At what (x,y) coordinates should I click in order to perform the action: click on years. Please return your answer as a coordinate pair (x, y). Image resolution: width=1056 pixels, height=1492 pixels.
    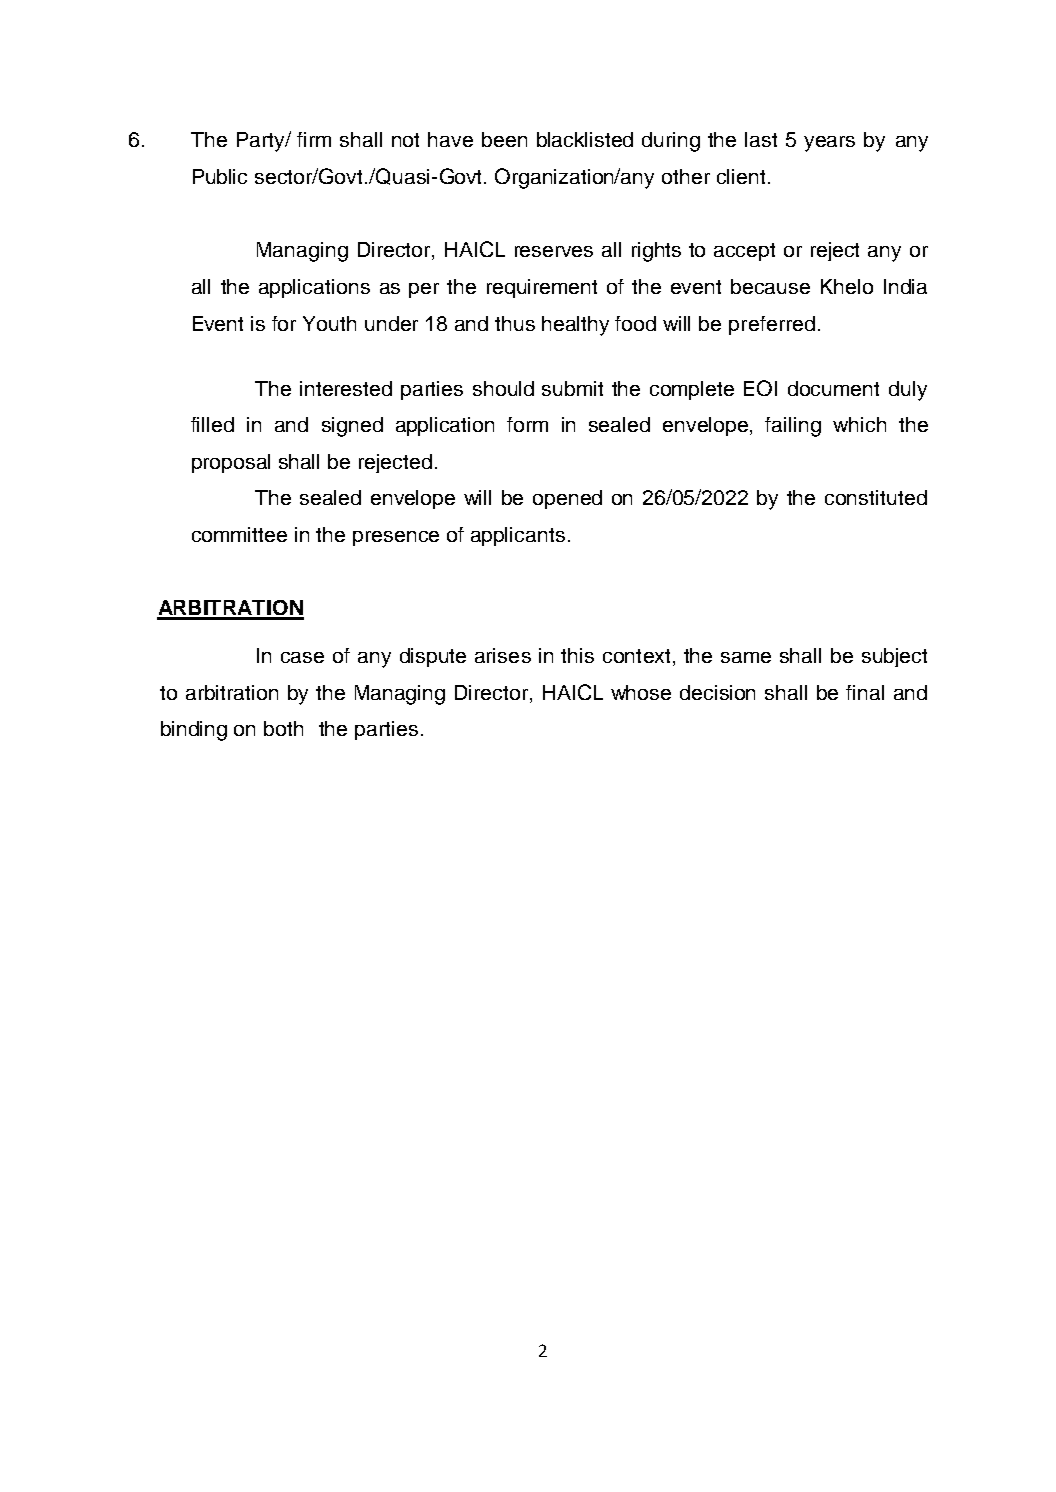
    Looking at the image, I should click on (829, 144).
